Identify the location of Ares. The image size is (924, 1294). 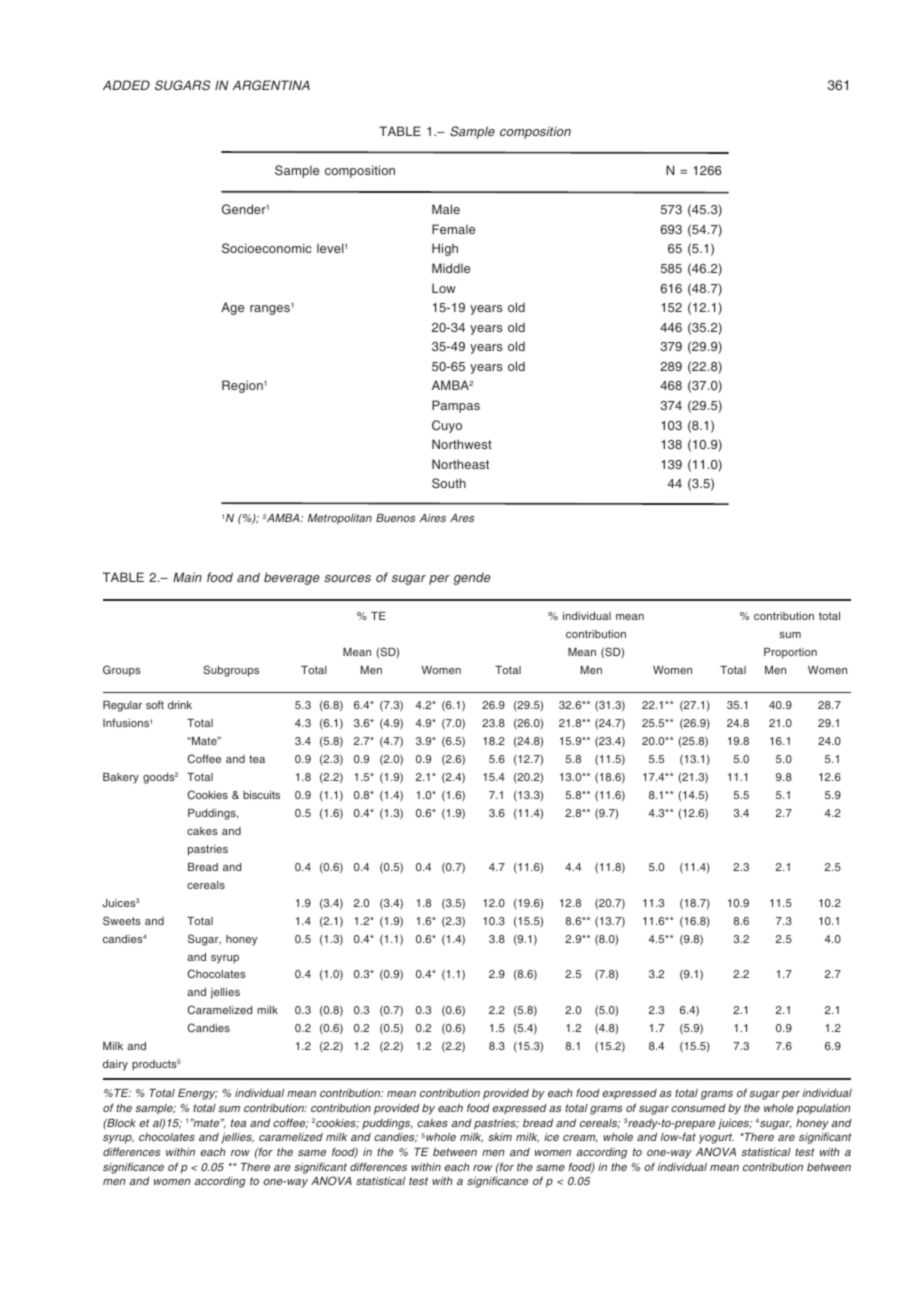
(462, 518).
